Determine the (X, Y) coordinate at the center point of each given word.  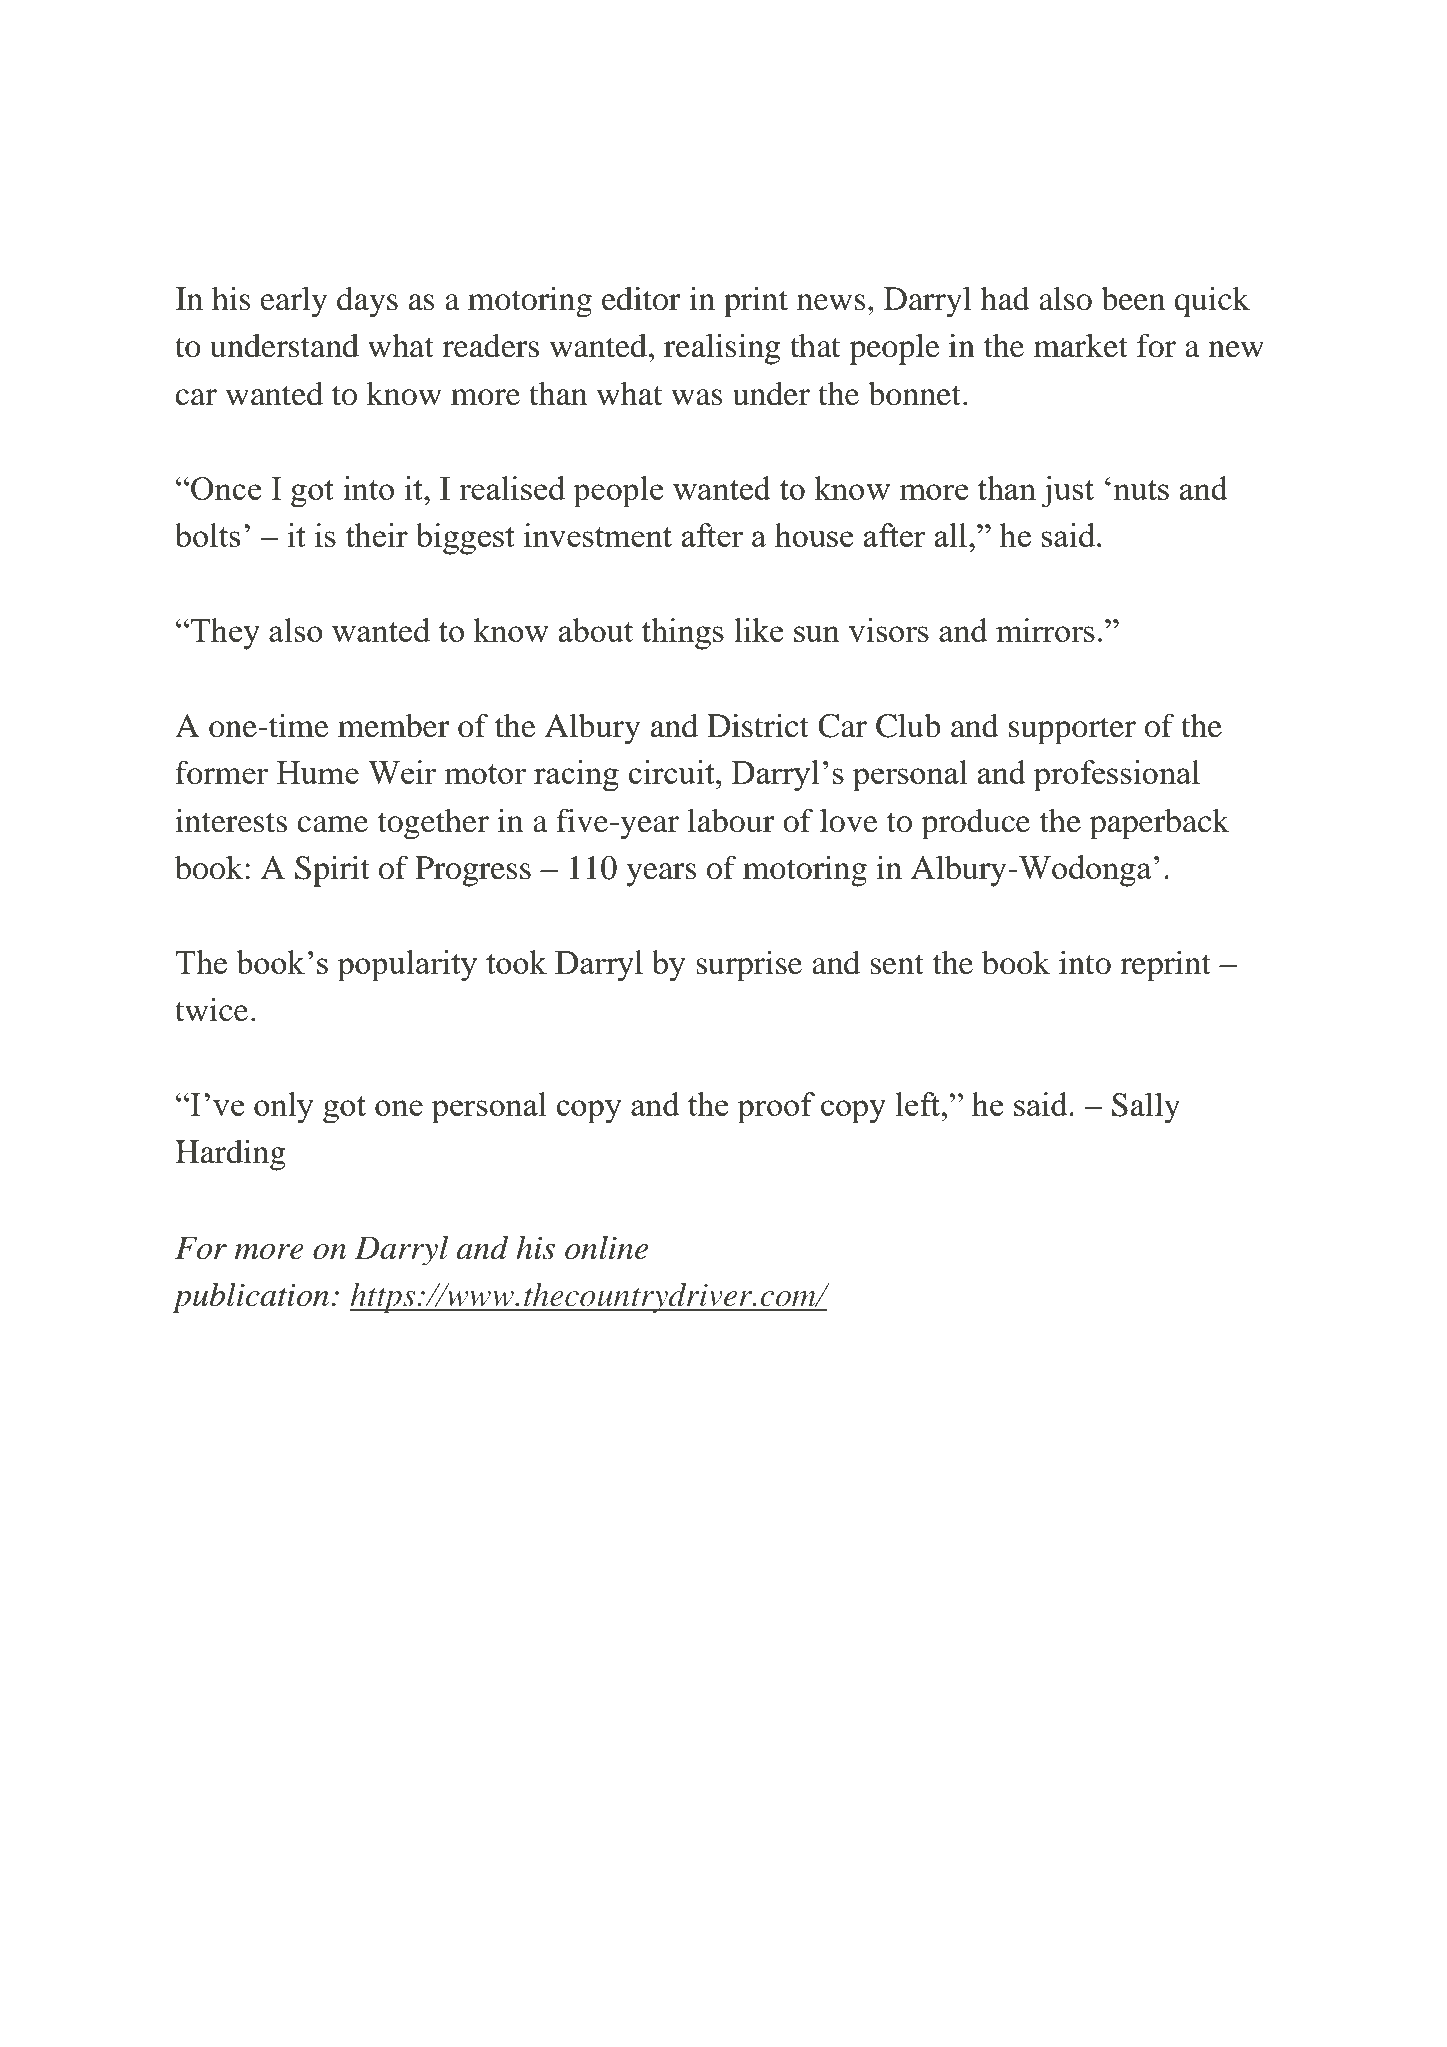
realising (722, 349)
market (1081, 346)
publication (252, 1297)
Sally (1146, 1108)
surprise (749, 965)
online (606, 1248)
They (224, 634)
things (682, 634)
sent (897, 964)
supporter (1072, 730)
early (293, 302)
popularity (407, 965)
